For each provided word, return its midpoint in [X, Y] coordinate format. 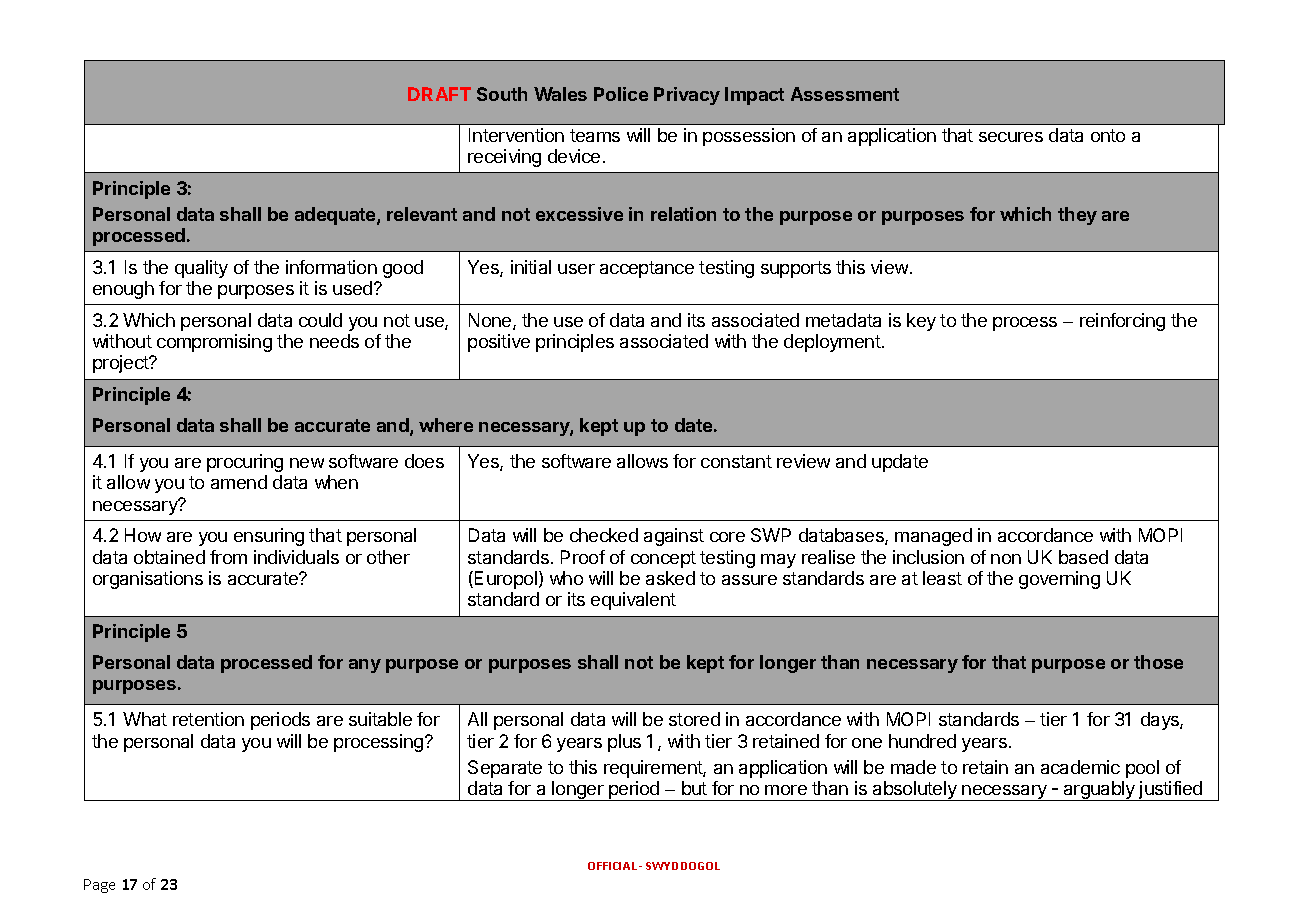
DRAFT [439, 94]
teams [595, 135]
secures [1011, 137]
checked [604, 535]
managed [933, 537]
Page [99, 886]
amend [239, 482]
